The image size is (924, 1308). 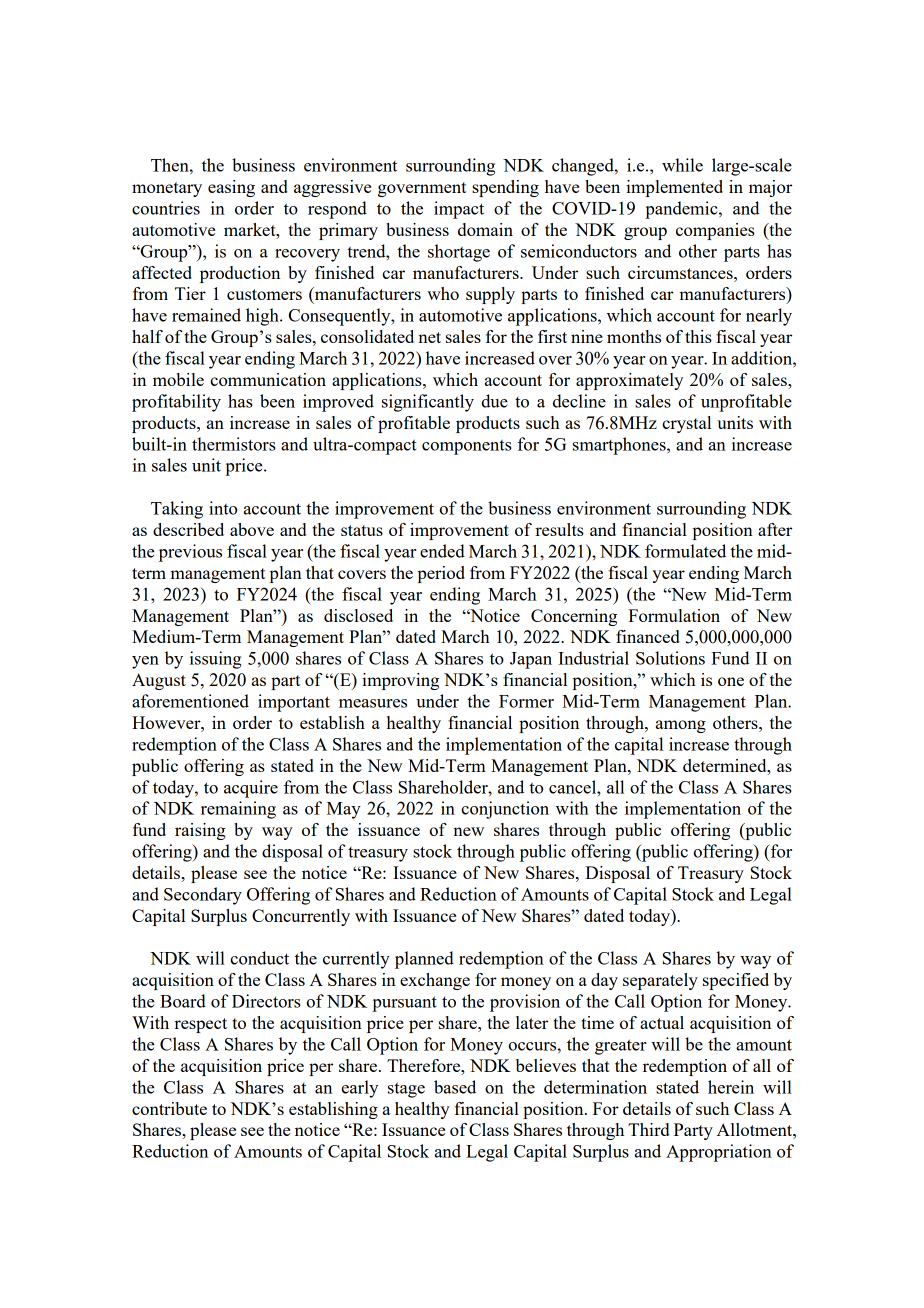 I want to click on Solutions, so click(x=670, y=658).
